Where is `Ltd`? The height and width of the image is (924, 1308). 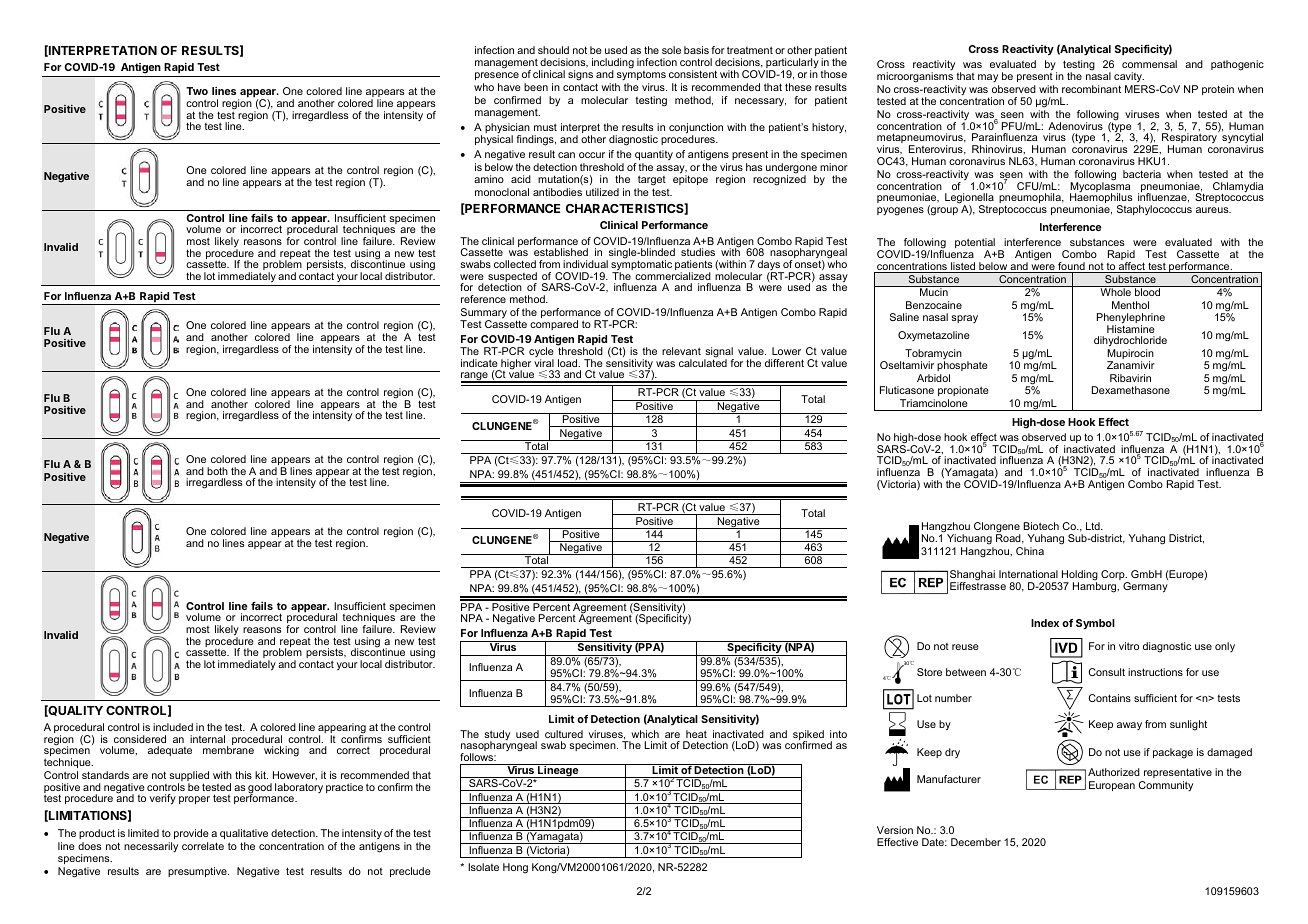
Ltd is located at coordinates (1094, 526).
